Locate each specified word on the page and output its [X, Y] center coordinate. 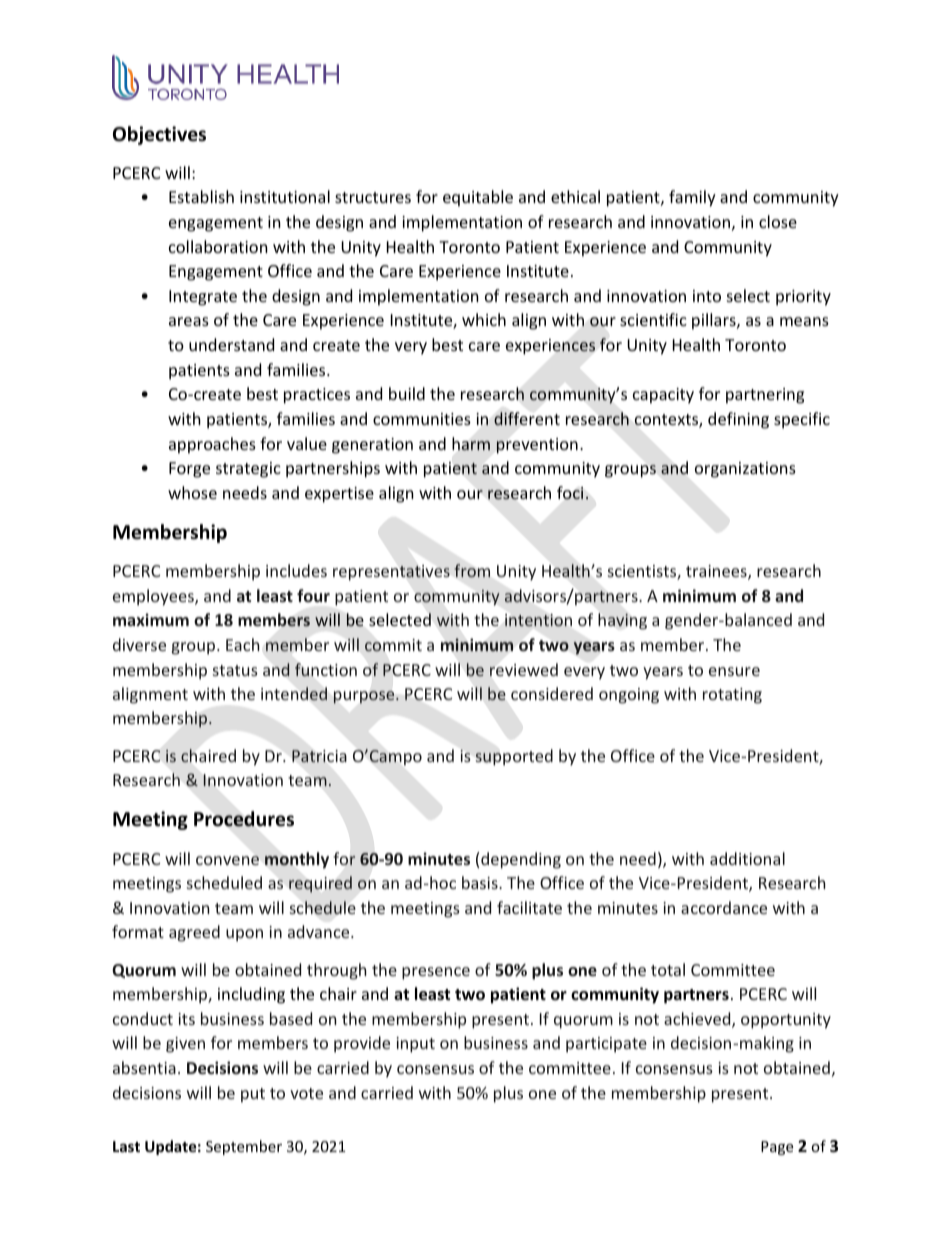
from [472, 570]
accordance [724, 907]
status [235, 670]
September [244, 1147]
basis [481, 882]
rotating [732, 696]
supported [514, 757]
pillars [715, 321]
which [484, 319]
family [692, 198]
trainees [717, 572]
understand [231, 344]
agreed [194, 933]
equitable [478, 198]
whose [192, 492]
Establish [201, 196]
